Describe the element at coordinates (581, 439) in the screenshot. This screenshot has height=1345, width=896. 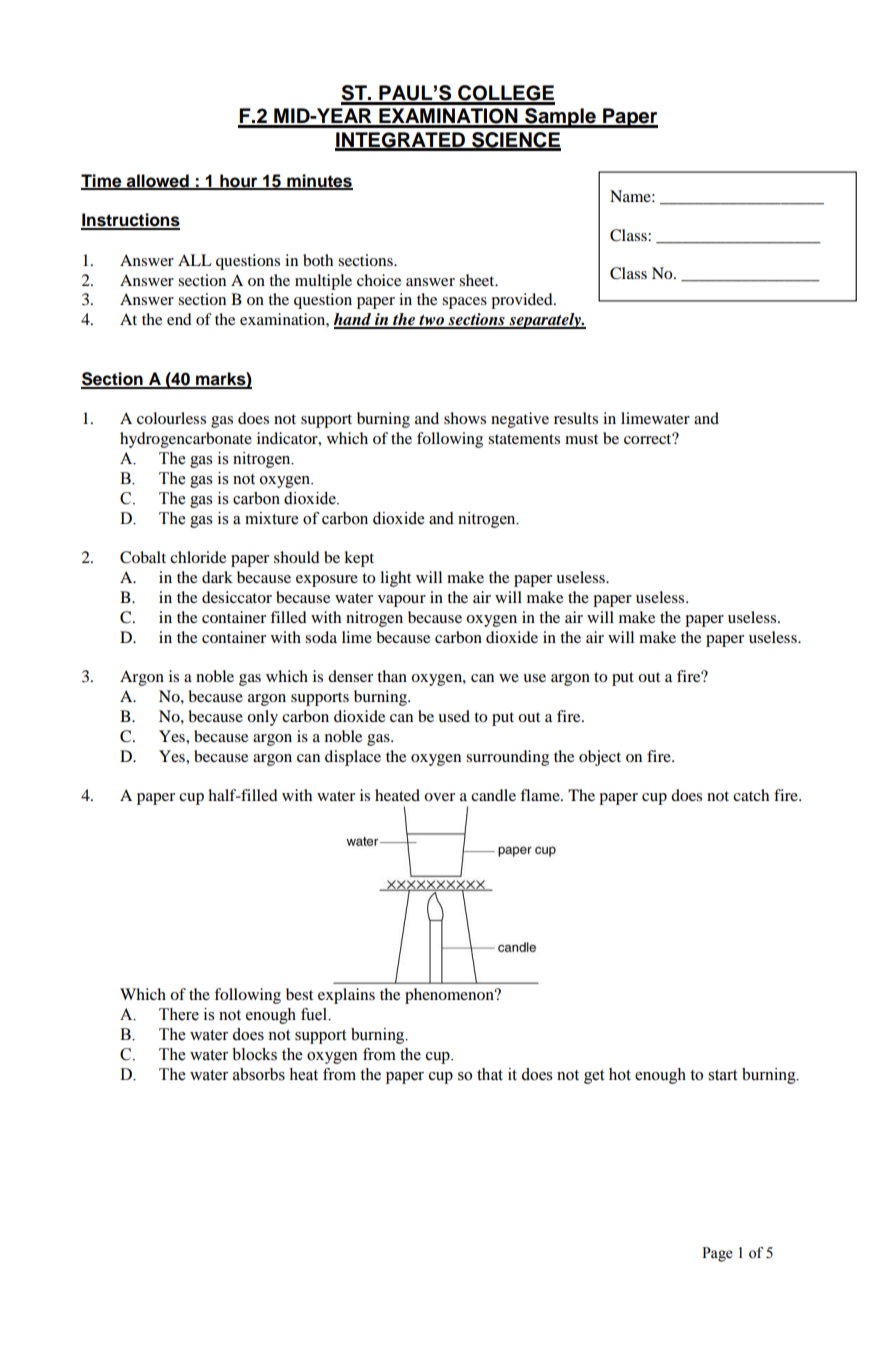
I see `must` at that location.
